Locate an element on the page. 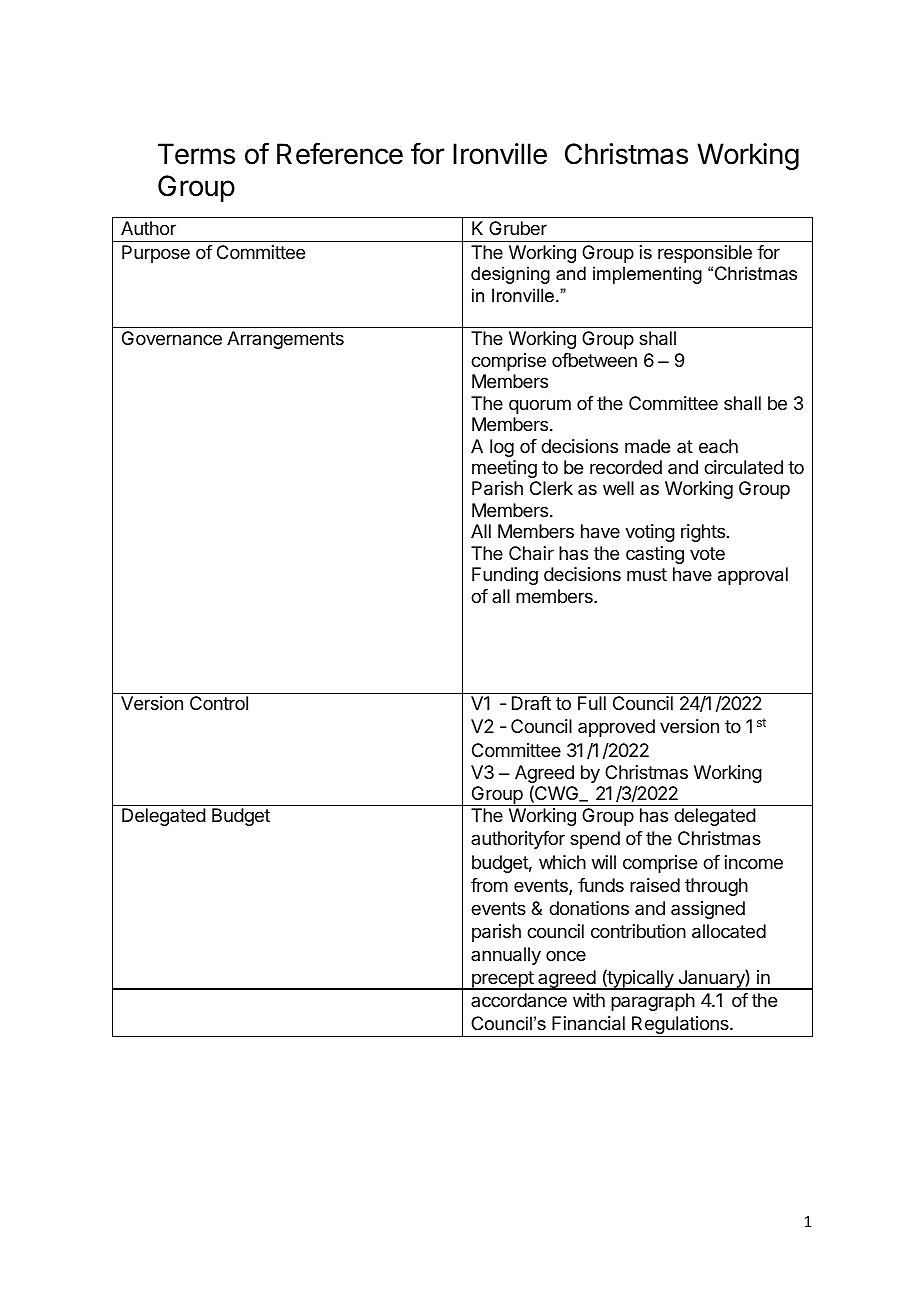 The image size is (924, 1307). Terms is located at coordinates (196, 154).
